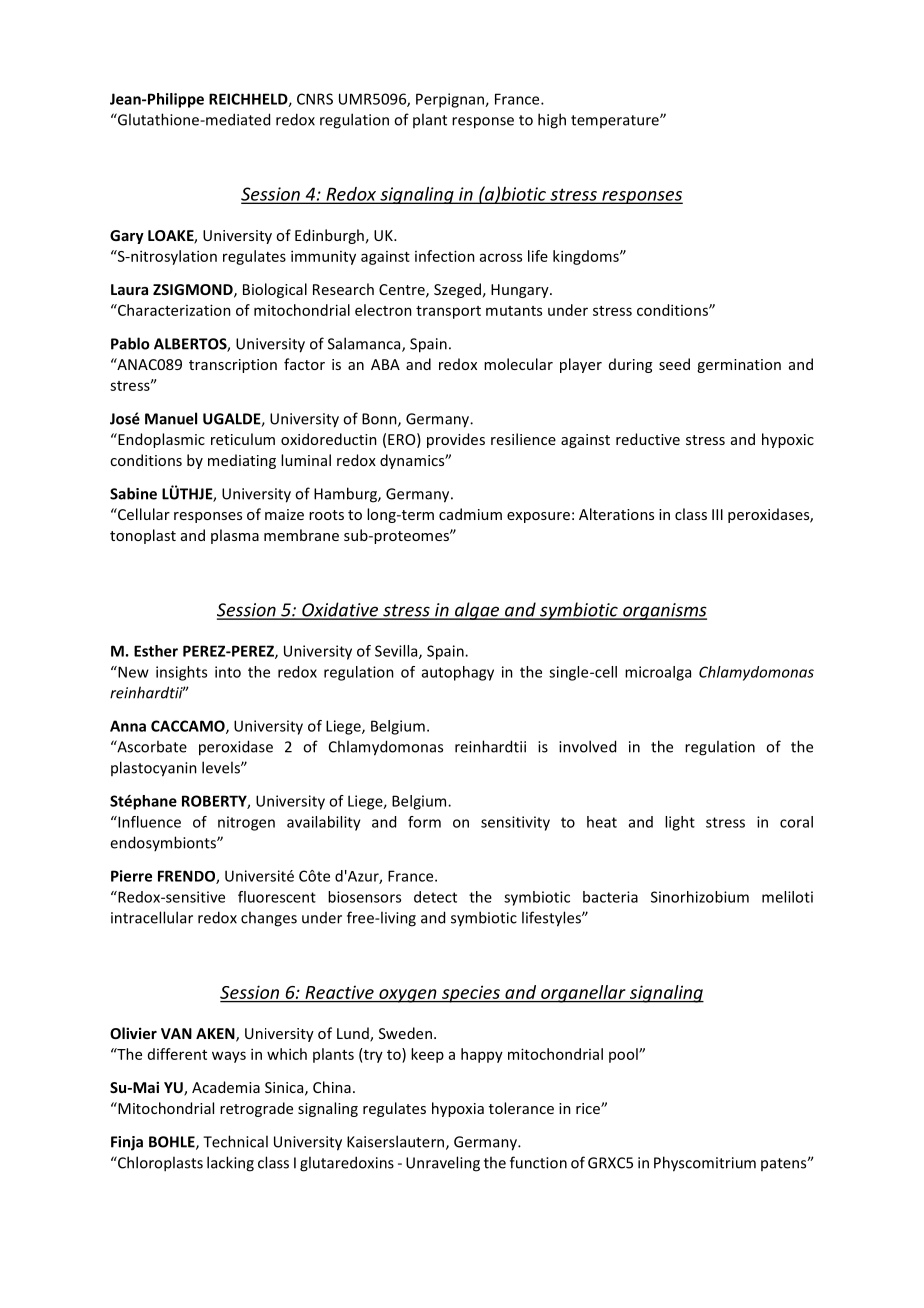  What do you see at coordinates (470, 514) in the screenshot?
I see `cadmium` at bounding box center [470, 514].
